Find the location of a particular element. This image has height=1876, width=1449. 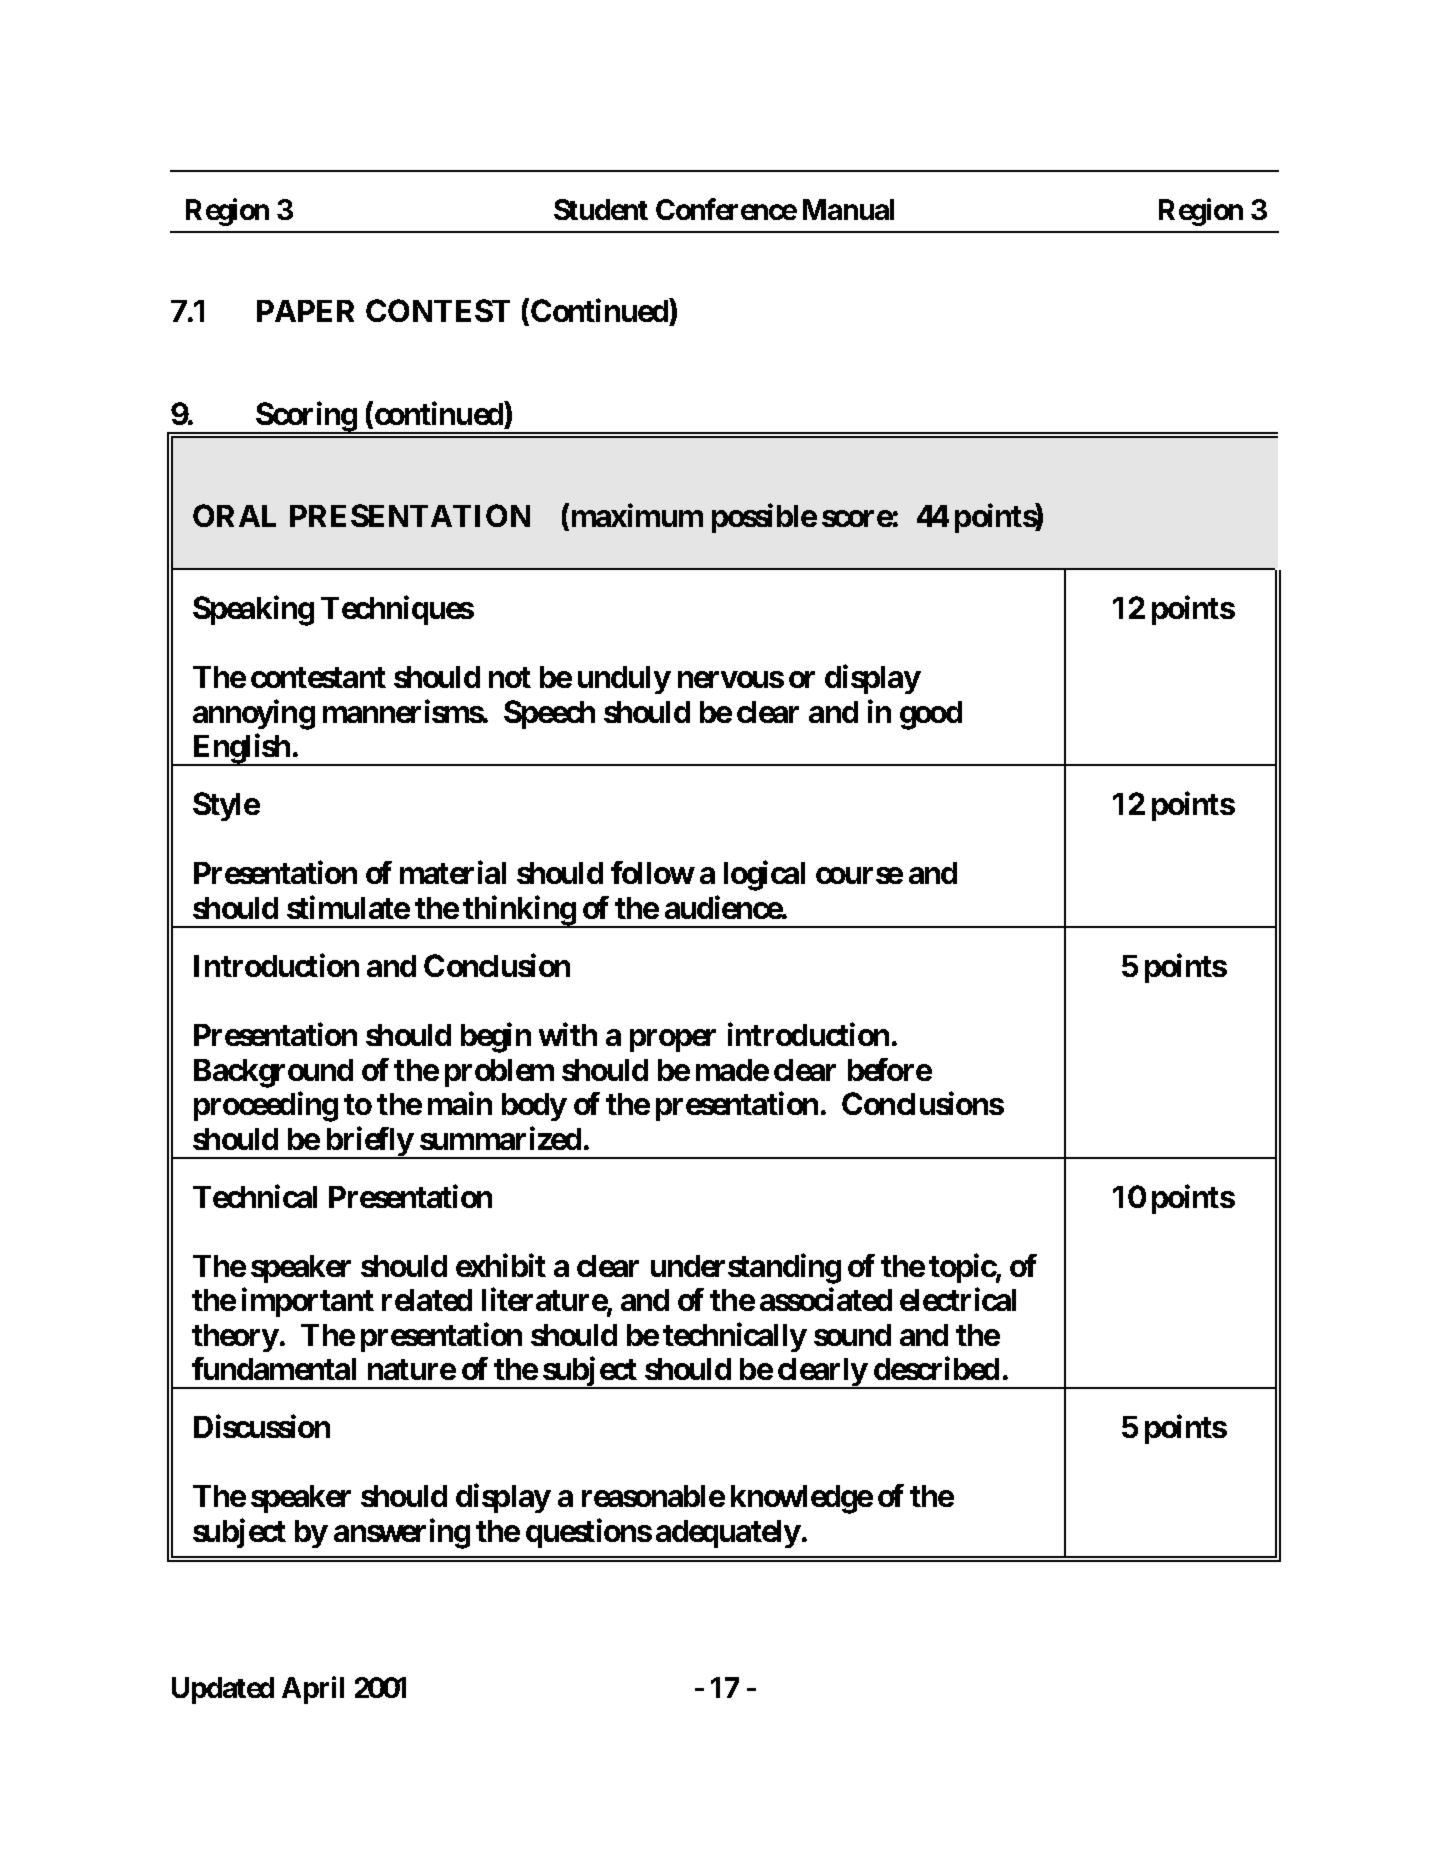

April is located at coordinates (313, 1690).
